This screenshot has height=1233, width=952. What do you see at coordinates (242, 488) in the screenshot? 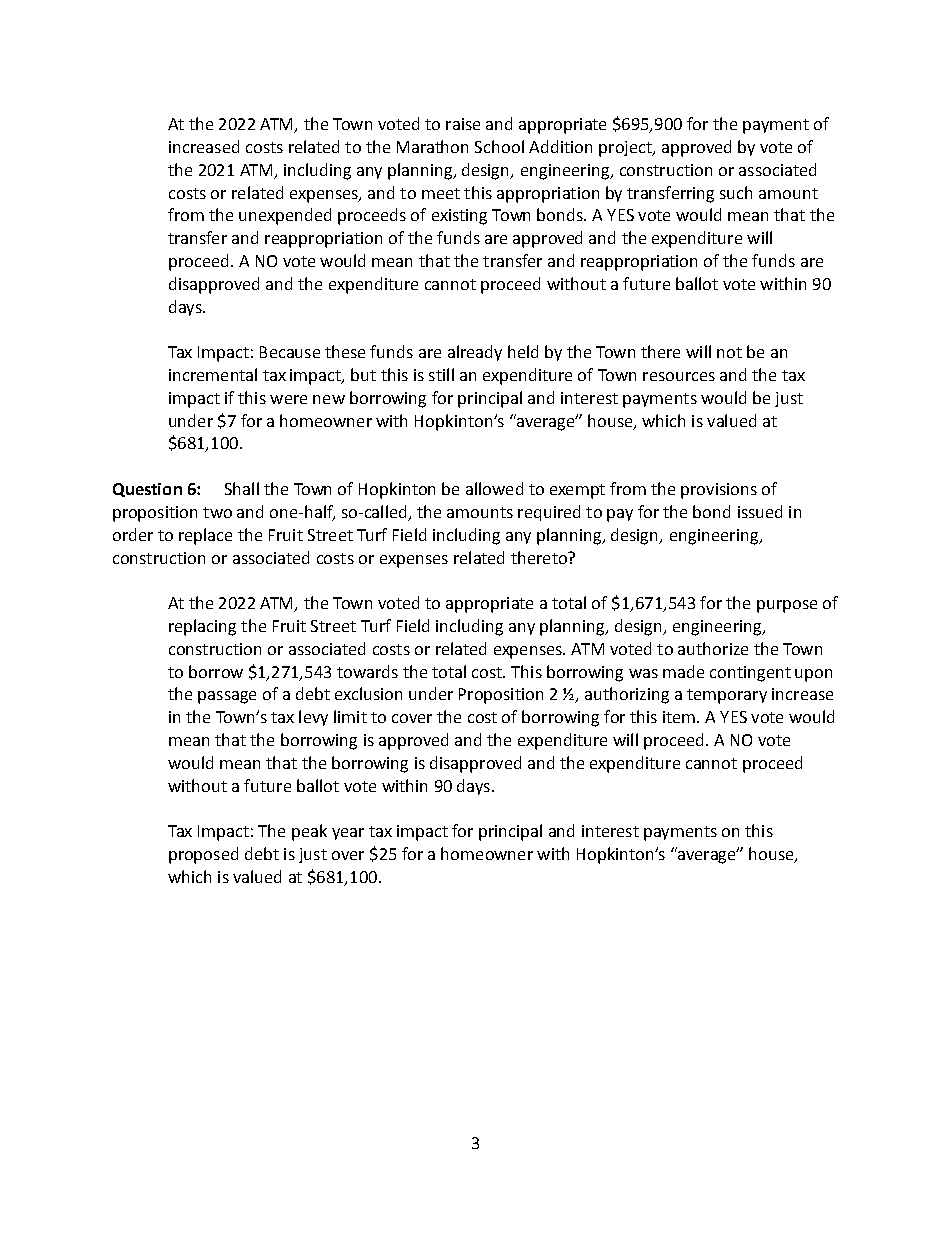
I see `Shall` at bounding box center [242, 488].
